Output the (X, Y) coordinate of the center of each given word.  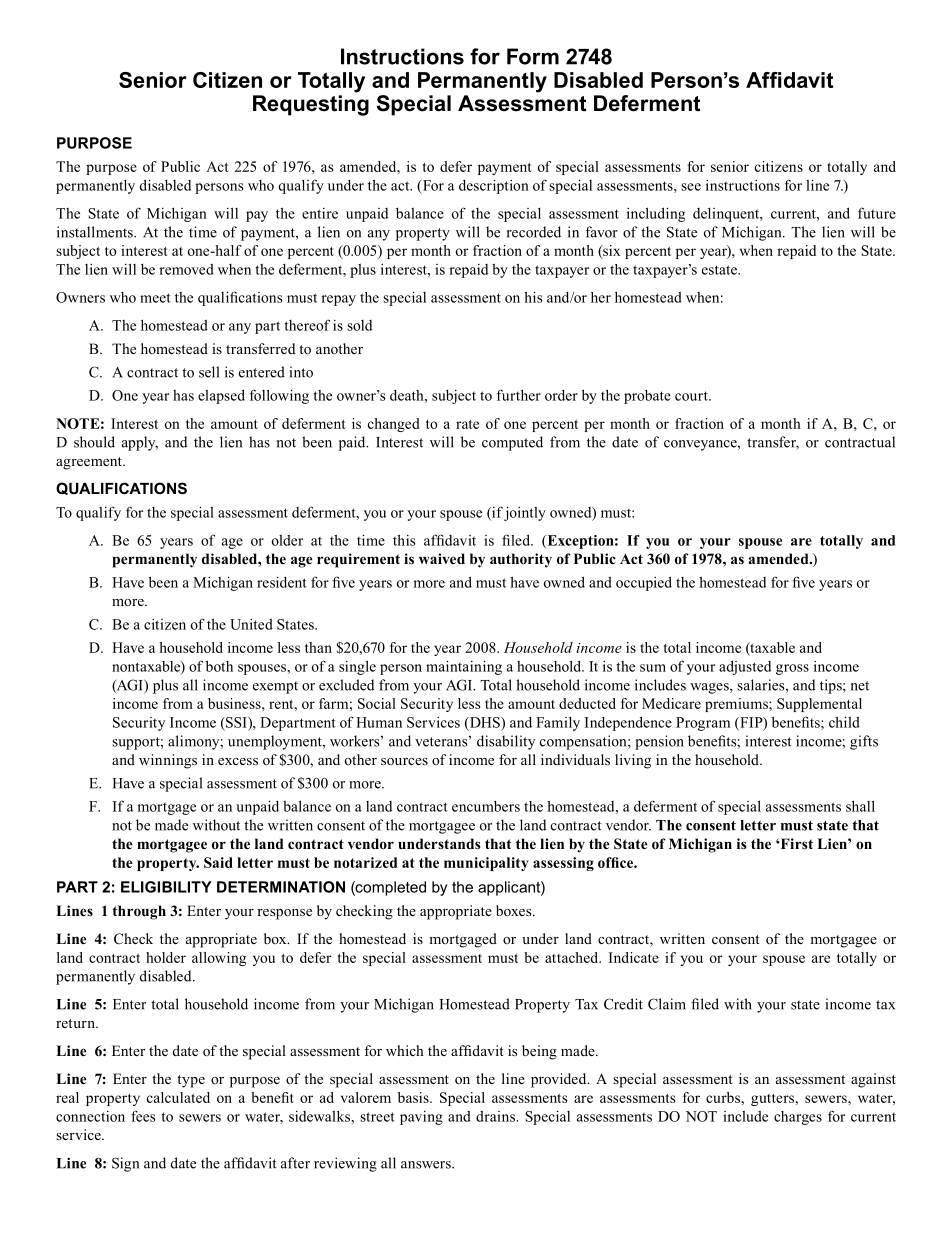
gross (792, 669)
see (691, 187)
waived (442, 558)
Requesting (311, 105)
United (251, 624)
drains (496, 1116)
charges (798, 1118)
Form (533, 56)
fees (143, 1116)
